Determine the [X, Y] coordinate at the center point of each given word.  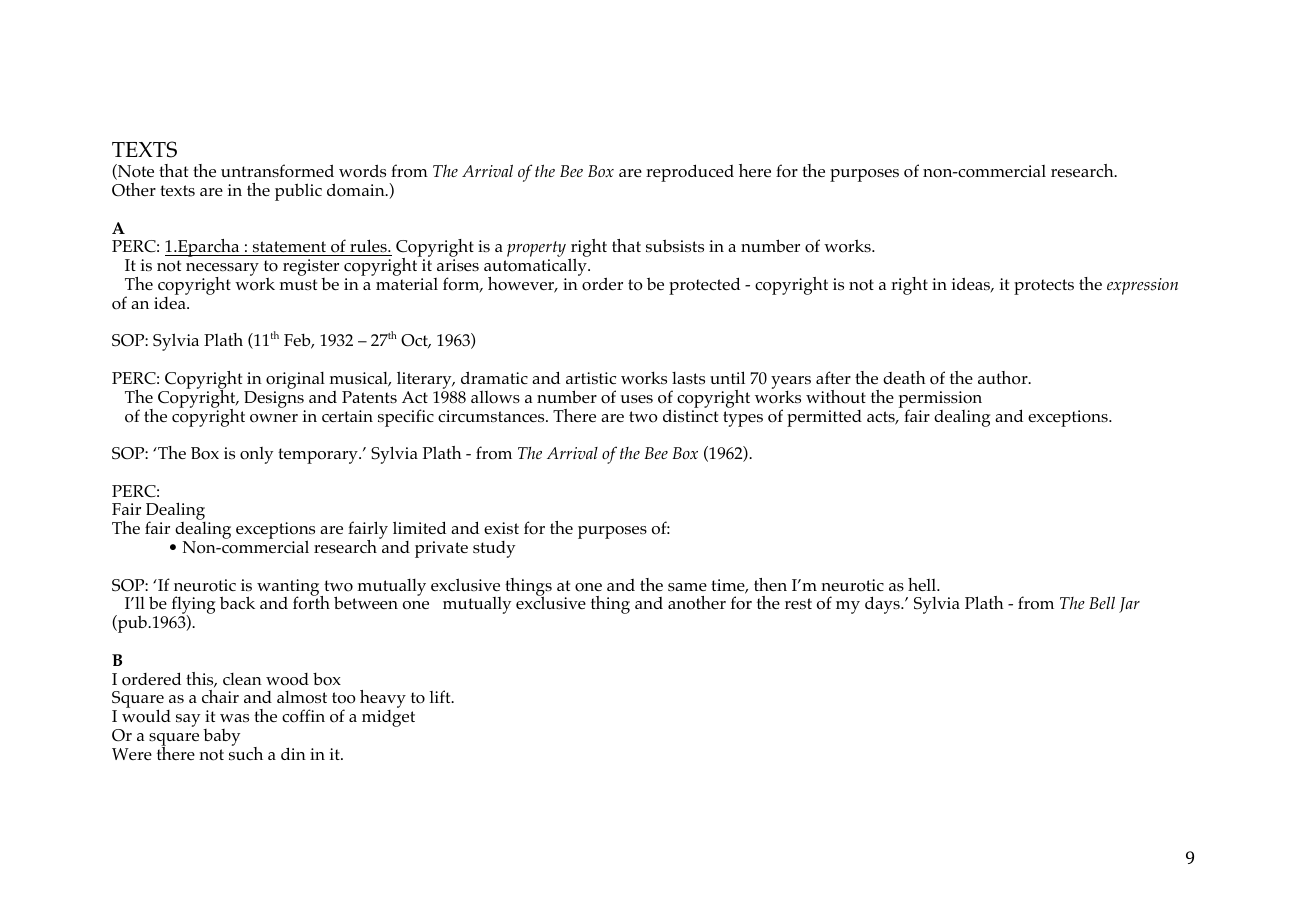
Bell [1102, 603]
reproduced [690, 173]
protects [1044, 287]
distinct [690, 415]
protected [704, 286]
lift [441, 696]
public [298, 192]
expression [1142, 286]
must [298, 284]
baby [221, 737]
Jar [1129, 605]
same [687, 587]
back [237, 602]
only [256, 455]
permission [940, 400]
